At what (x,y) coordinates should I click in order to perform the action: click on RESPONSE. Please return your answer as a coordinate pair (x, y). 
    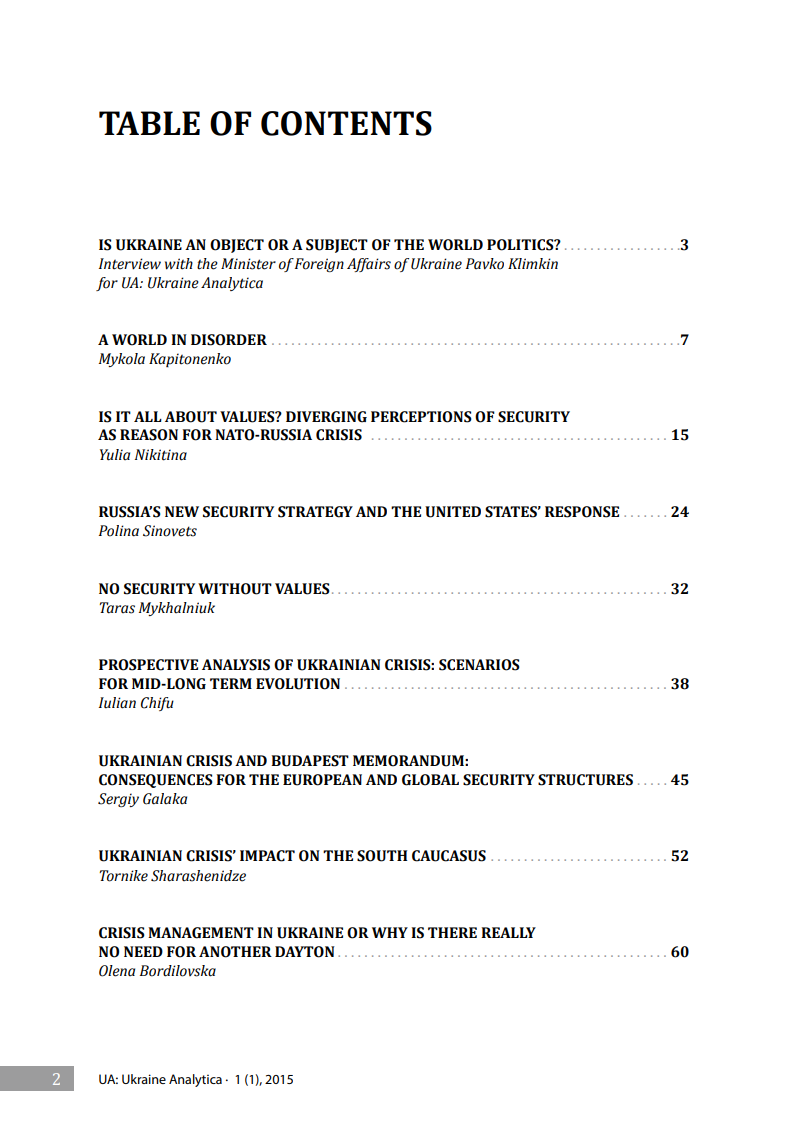
    Looking at the image, I should click on (582, 512).
